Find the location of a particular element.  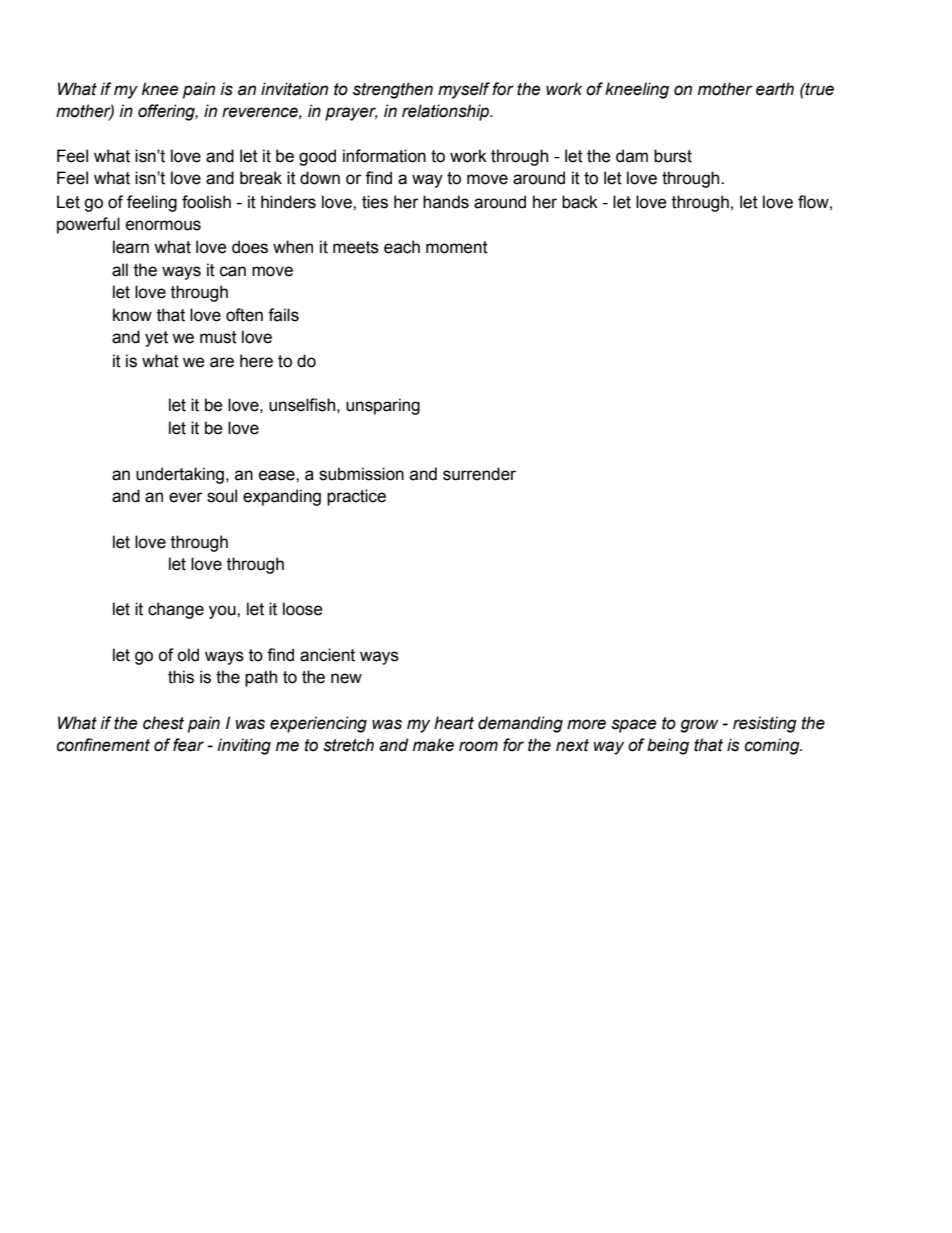

undertaking is located at coordinates (180, 475).
